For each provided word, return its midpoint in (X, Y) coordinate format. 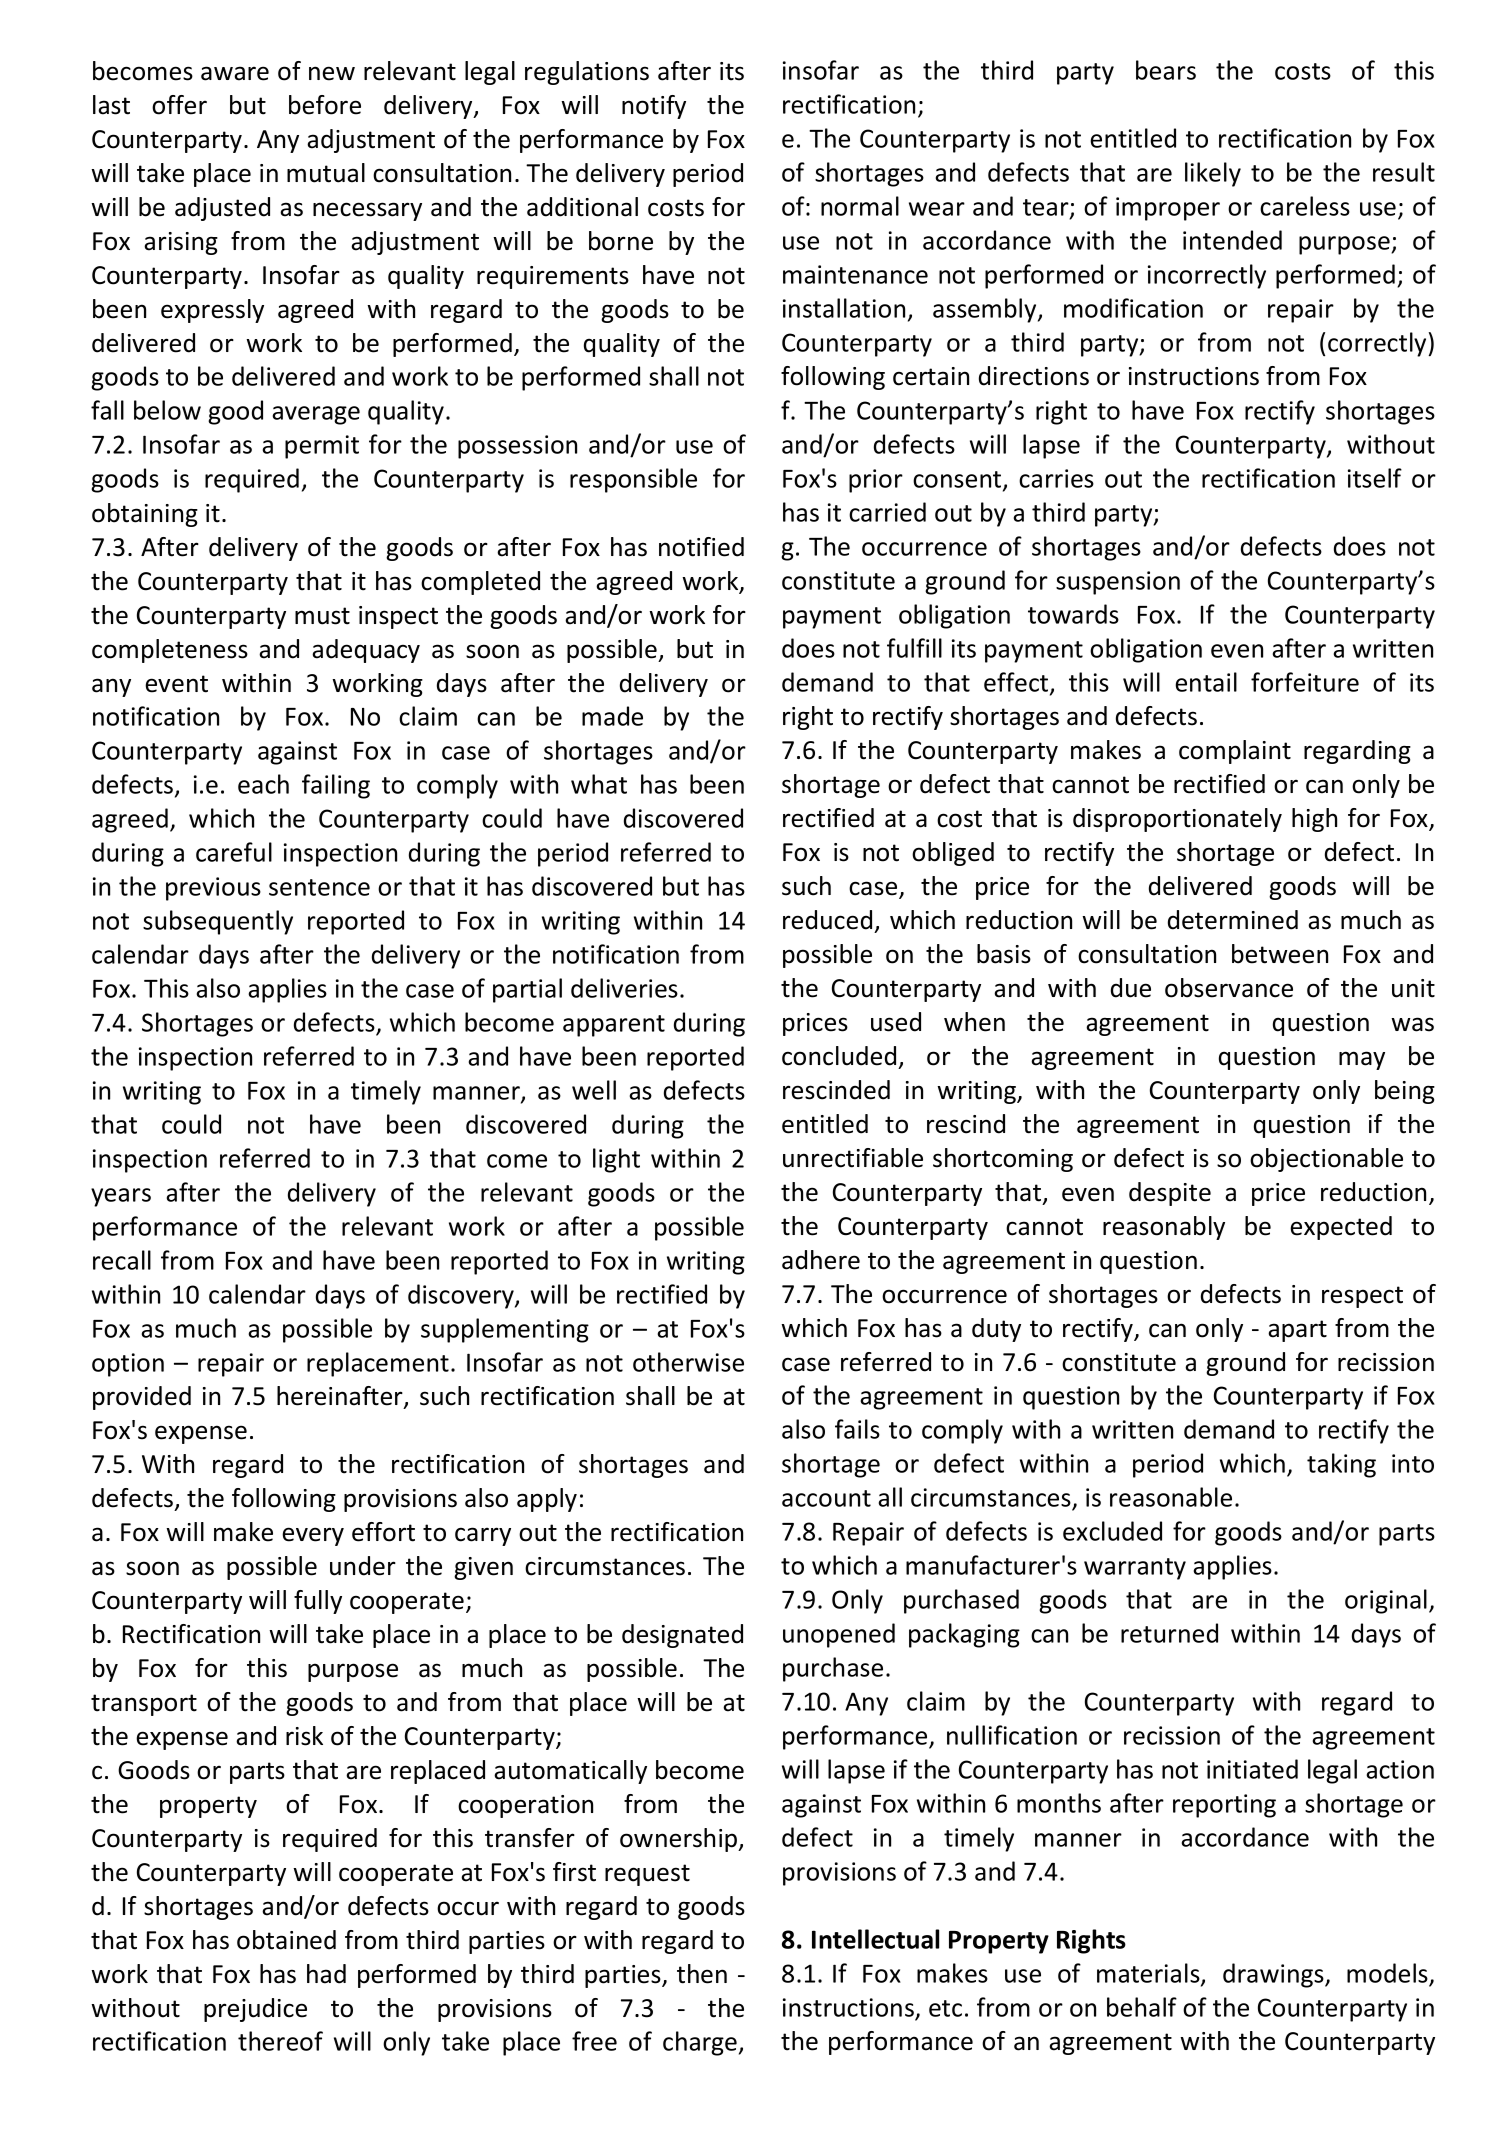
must (322, 616)
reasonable (1171, 1497)
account (826, 1498)
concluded (839, 1056)
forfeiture (1305, 682)
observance (1229, 988)
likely (1213, 174)
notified (701, 547)
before (325, 105)
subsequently (218, 922)
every (313, 1536)
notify (654, 107)
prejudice (255, 2010)
